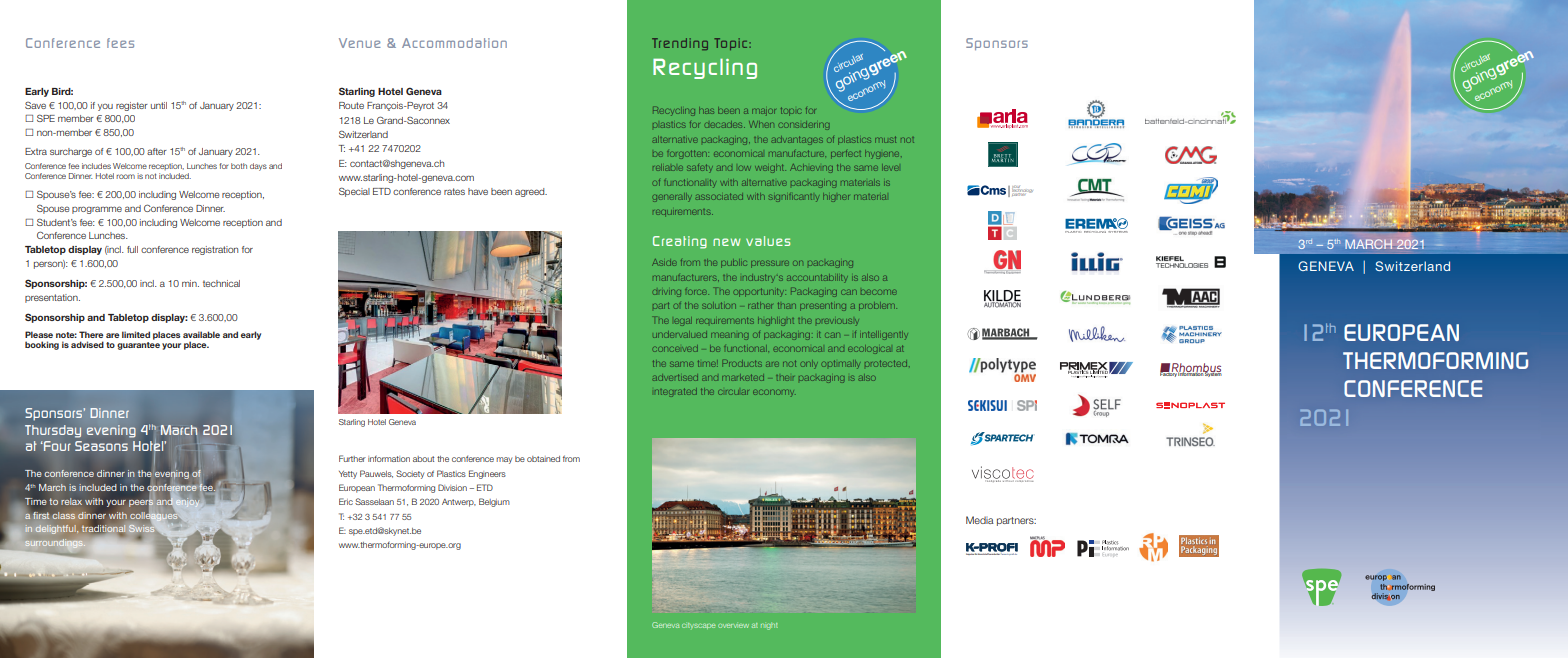 The width and height of the screenshot is (1568, 658). Describe the element at coordinates (680, 334) in the screenshot. I see `undervalued` at that location.
